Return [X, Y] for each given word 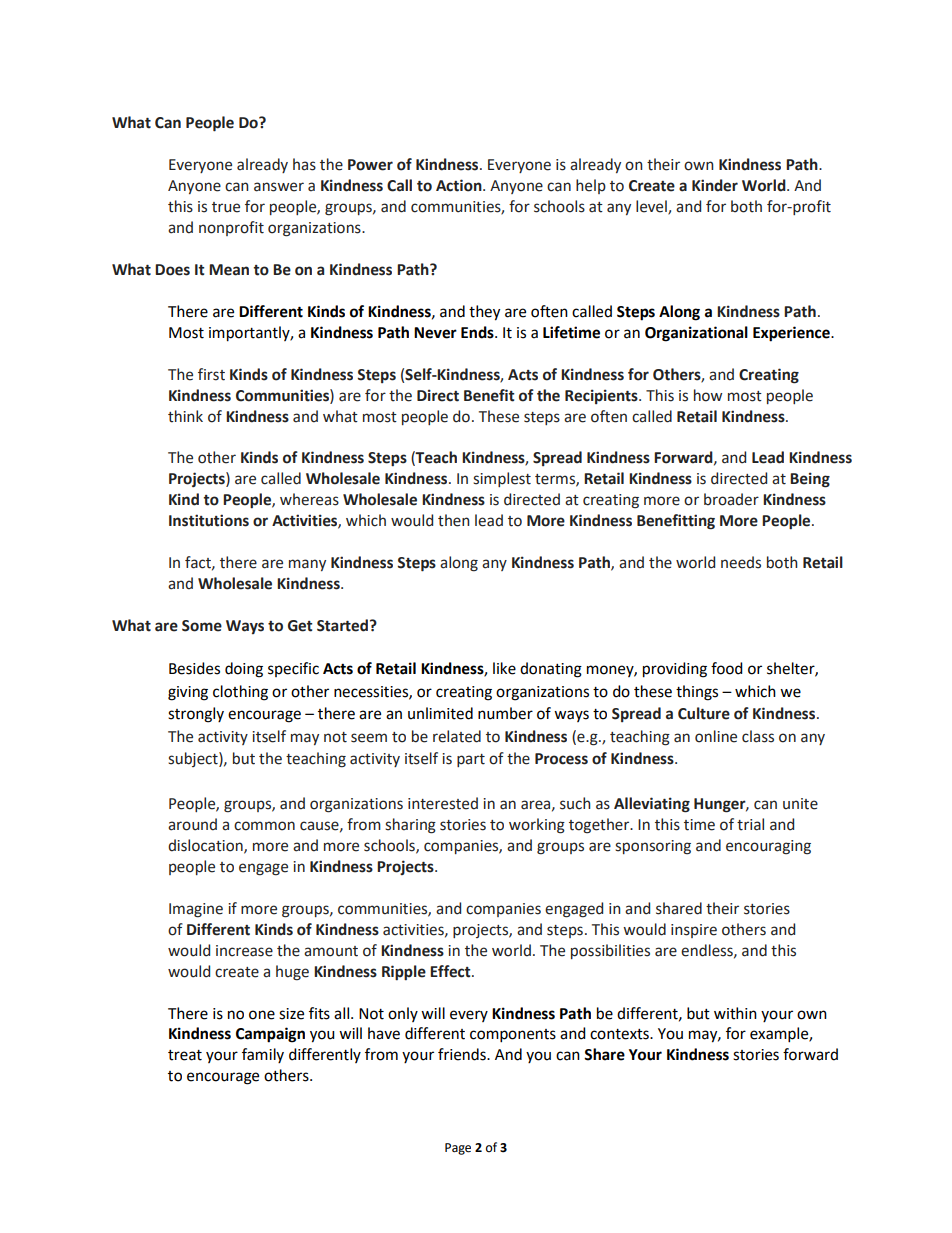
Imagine [196, 910]
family [263, 1055]
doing [244, 670]
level [652, 207]
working [537, 826]
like [504, 668]
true [226, 207]
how [708, 395]
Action [460, 185]
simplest [502, 479]
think [185, 416]
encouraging [768, 847]
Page [458, 1149]
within [735, 1013]
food [727, 668]
